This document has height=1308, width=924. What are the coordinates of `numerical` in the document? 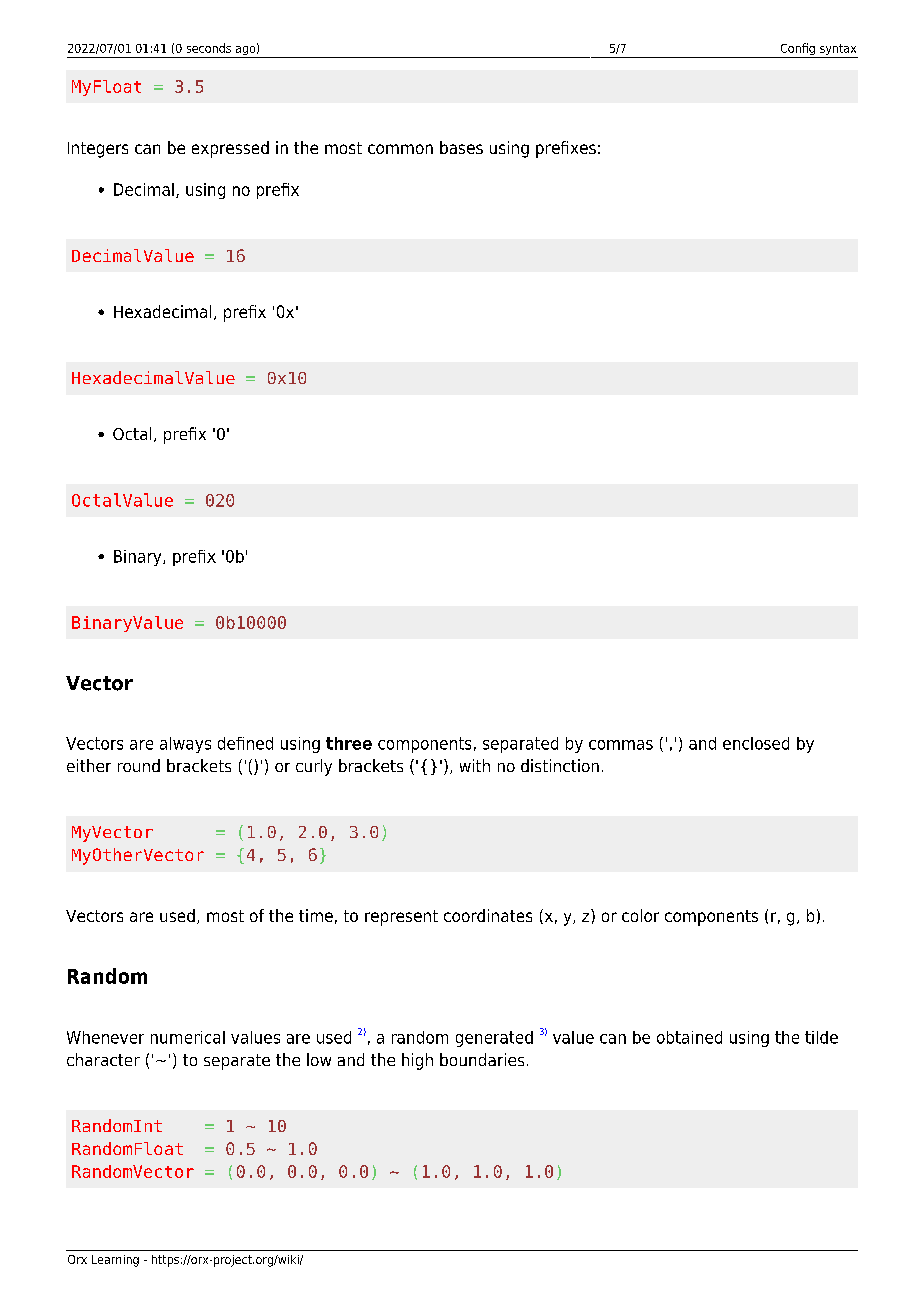 It's located at (188, 1037).
